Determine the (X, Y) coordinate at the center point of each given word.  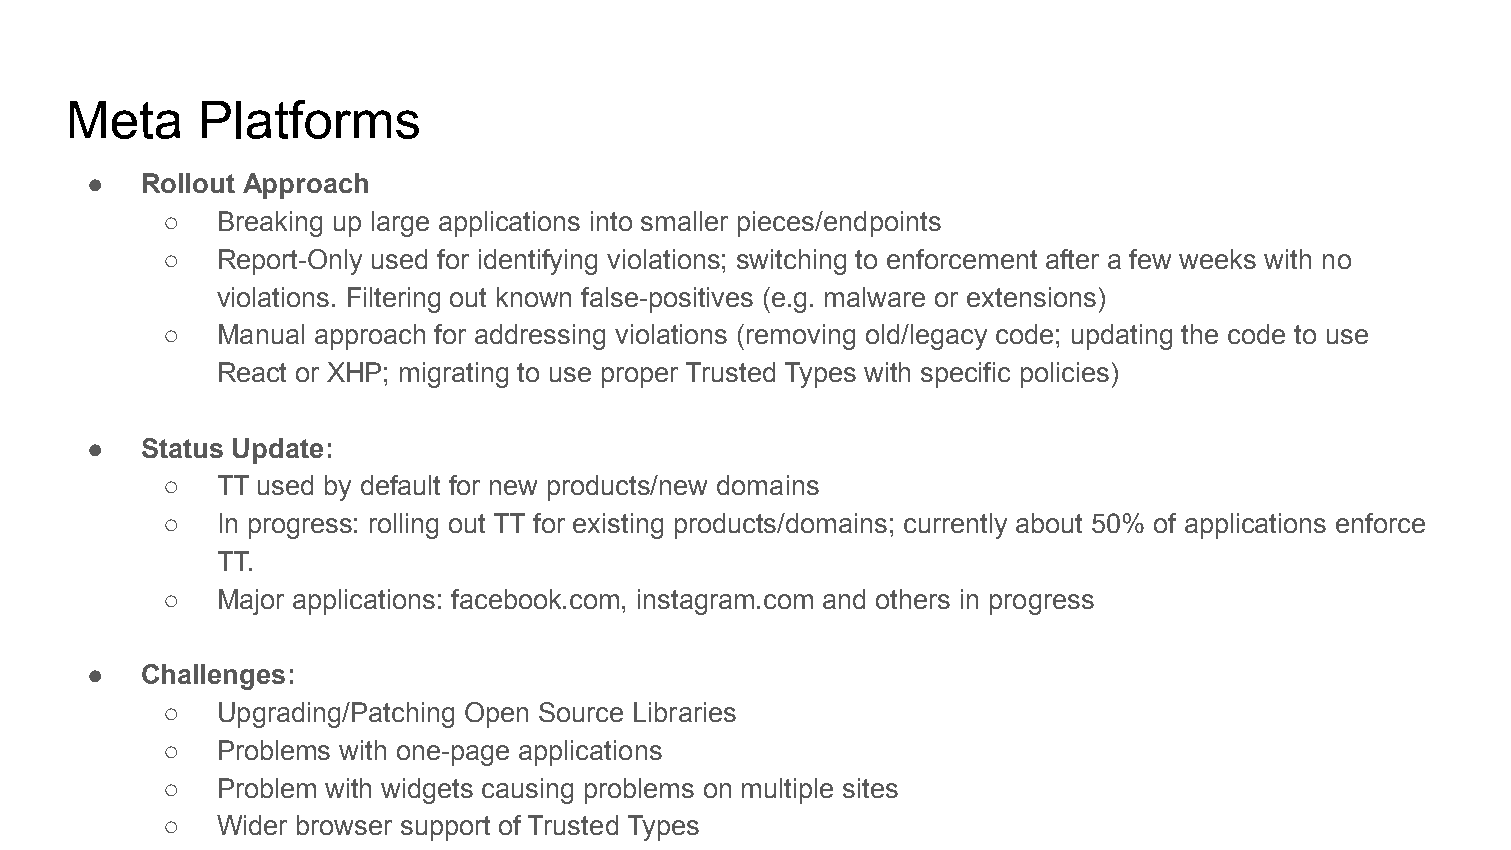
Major (251, 602)
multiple (787, 791)
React (252, 372)
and (844, 599)
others (913, 599)
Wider (252, 825)
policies (1065, 375)
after (1072, 259)
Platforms (310, 119)
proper (640, 377)
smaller (684, 221)
